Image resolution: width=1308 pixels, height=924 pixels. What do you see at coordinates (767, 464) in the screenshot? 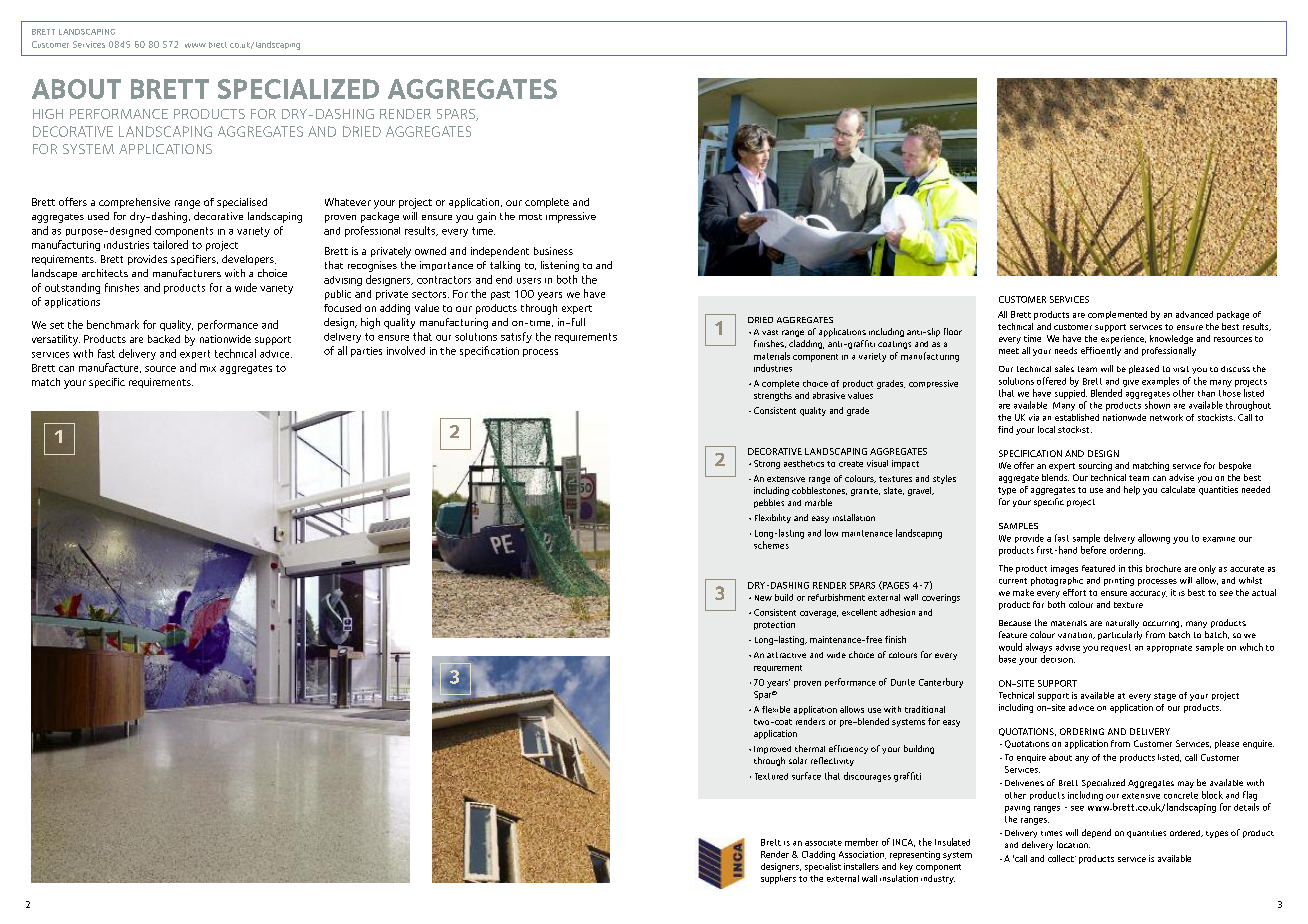
I see `Strong` at bounding box center [767, 464].
